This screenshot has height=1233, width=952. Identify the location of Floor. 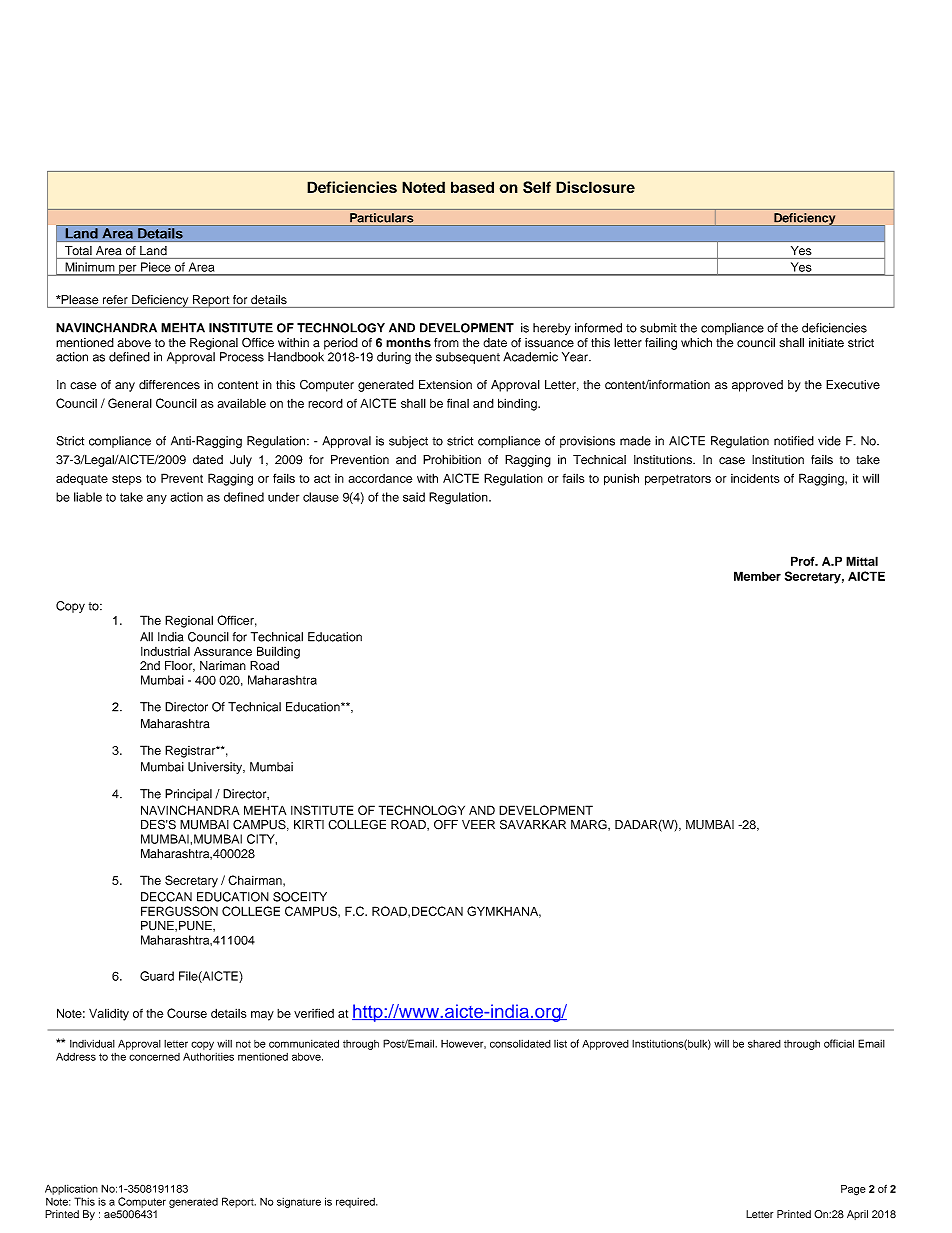
(180, 666).
